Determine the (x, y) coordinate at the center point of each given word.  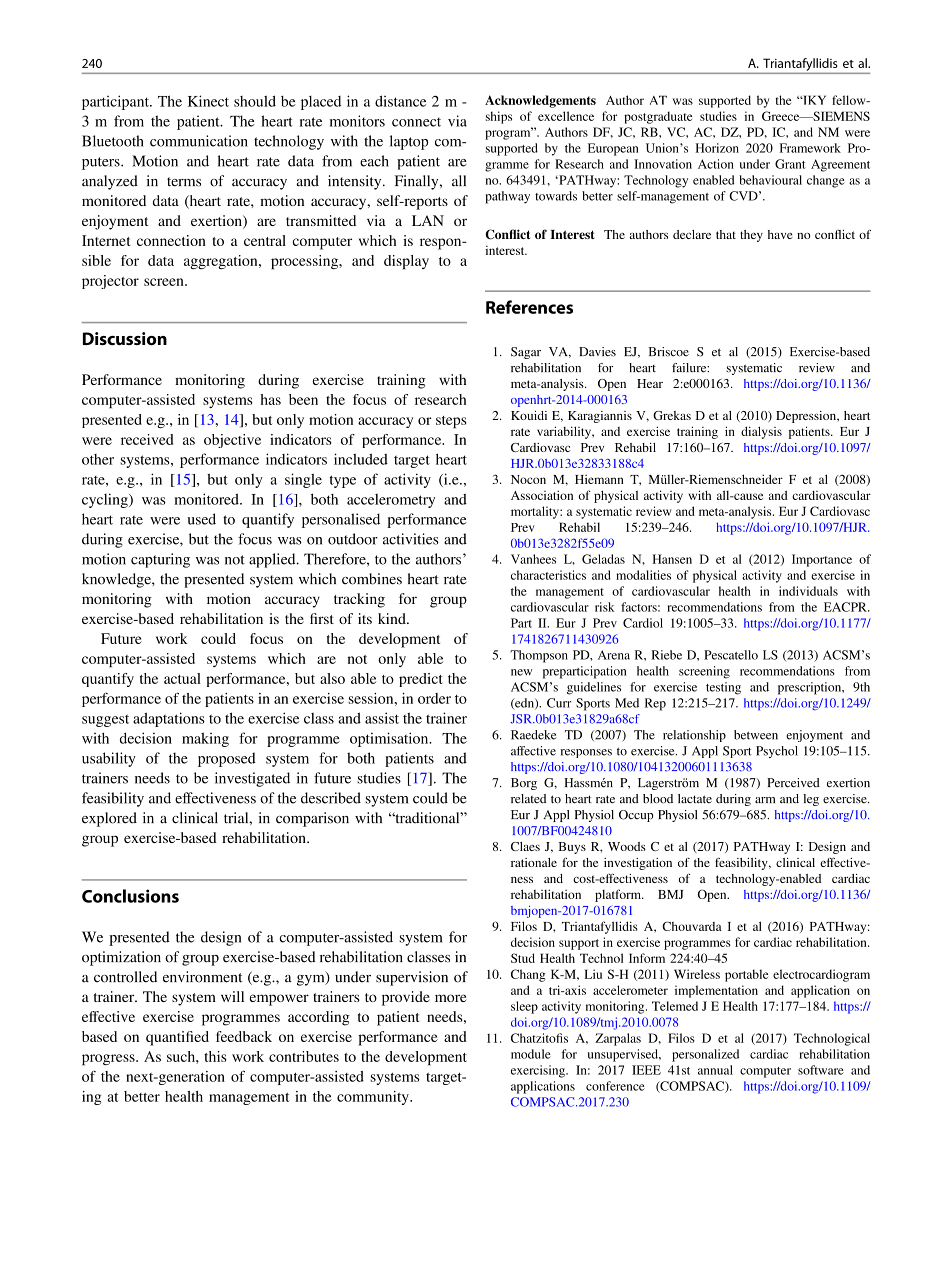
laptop (409, 142)
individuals (808, 591)
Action (716, 164)
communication (199, 141)
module (531, 1054)
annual (715, 1070)
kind (393, 618)
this (215, 1056)
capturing (160, 560)
